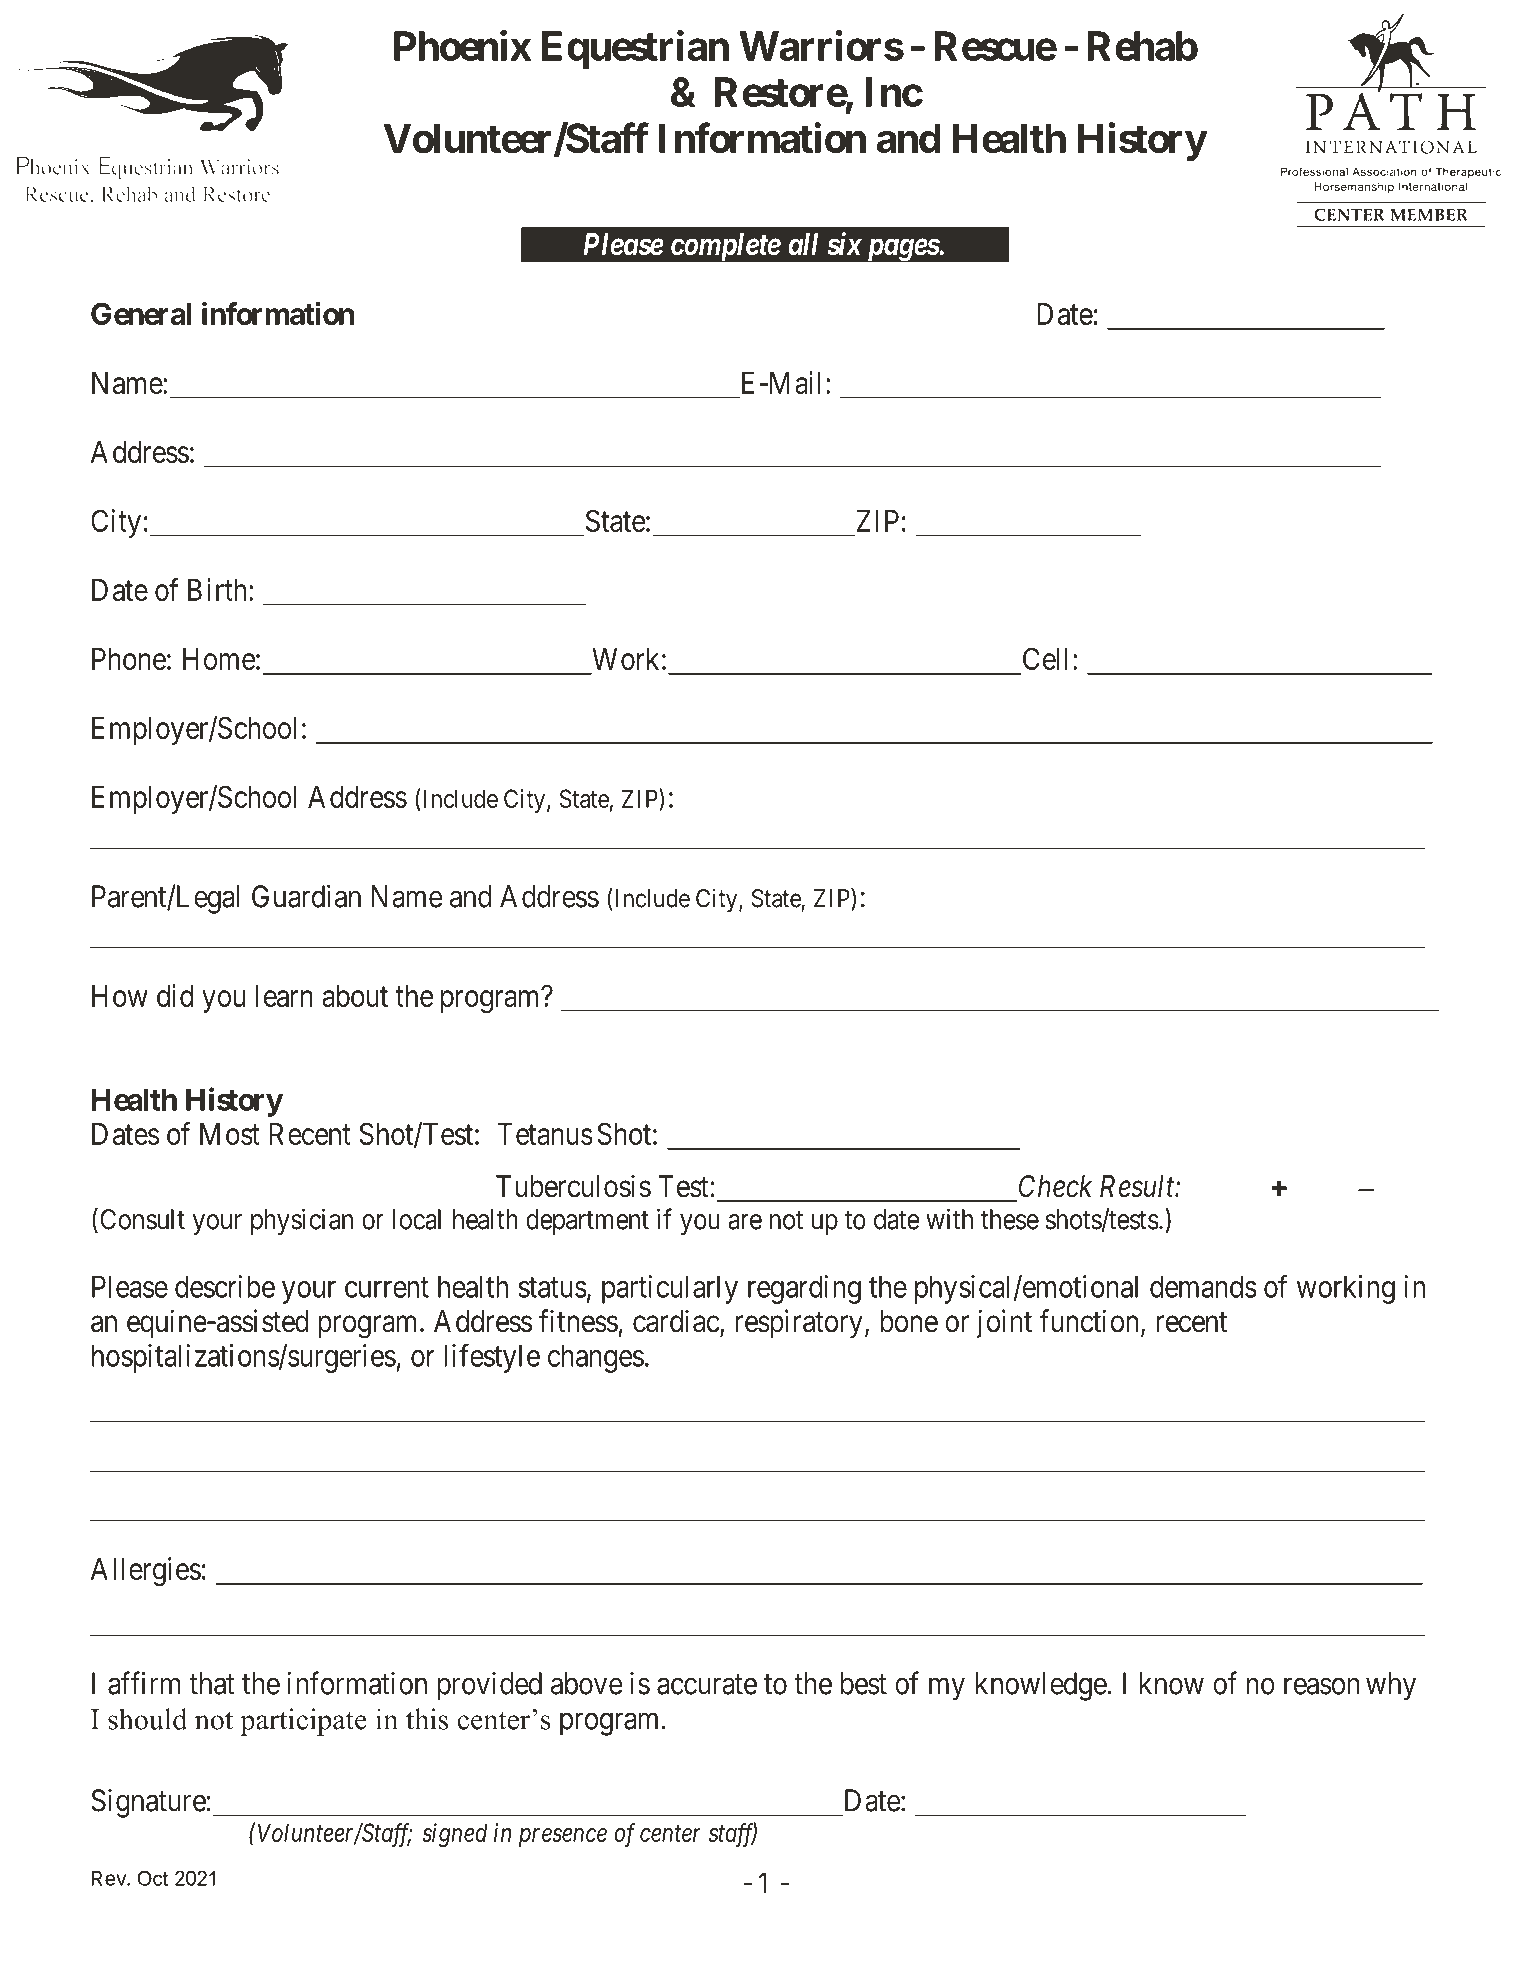 The image size is (1530, 1980). What do you see at coordinates (635, 50) in the screenshot?
I see `Equestrian` at bounding box center [635, 50].
